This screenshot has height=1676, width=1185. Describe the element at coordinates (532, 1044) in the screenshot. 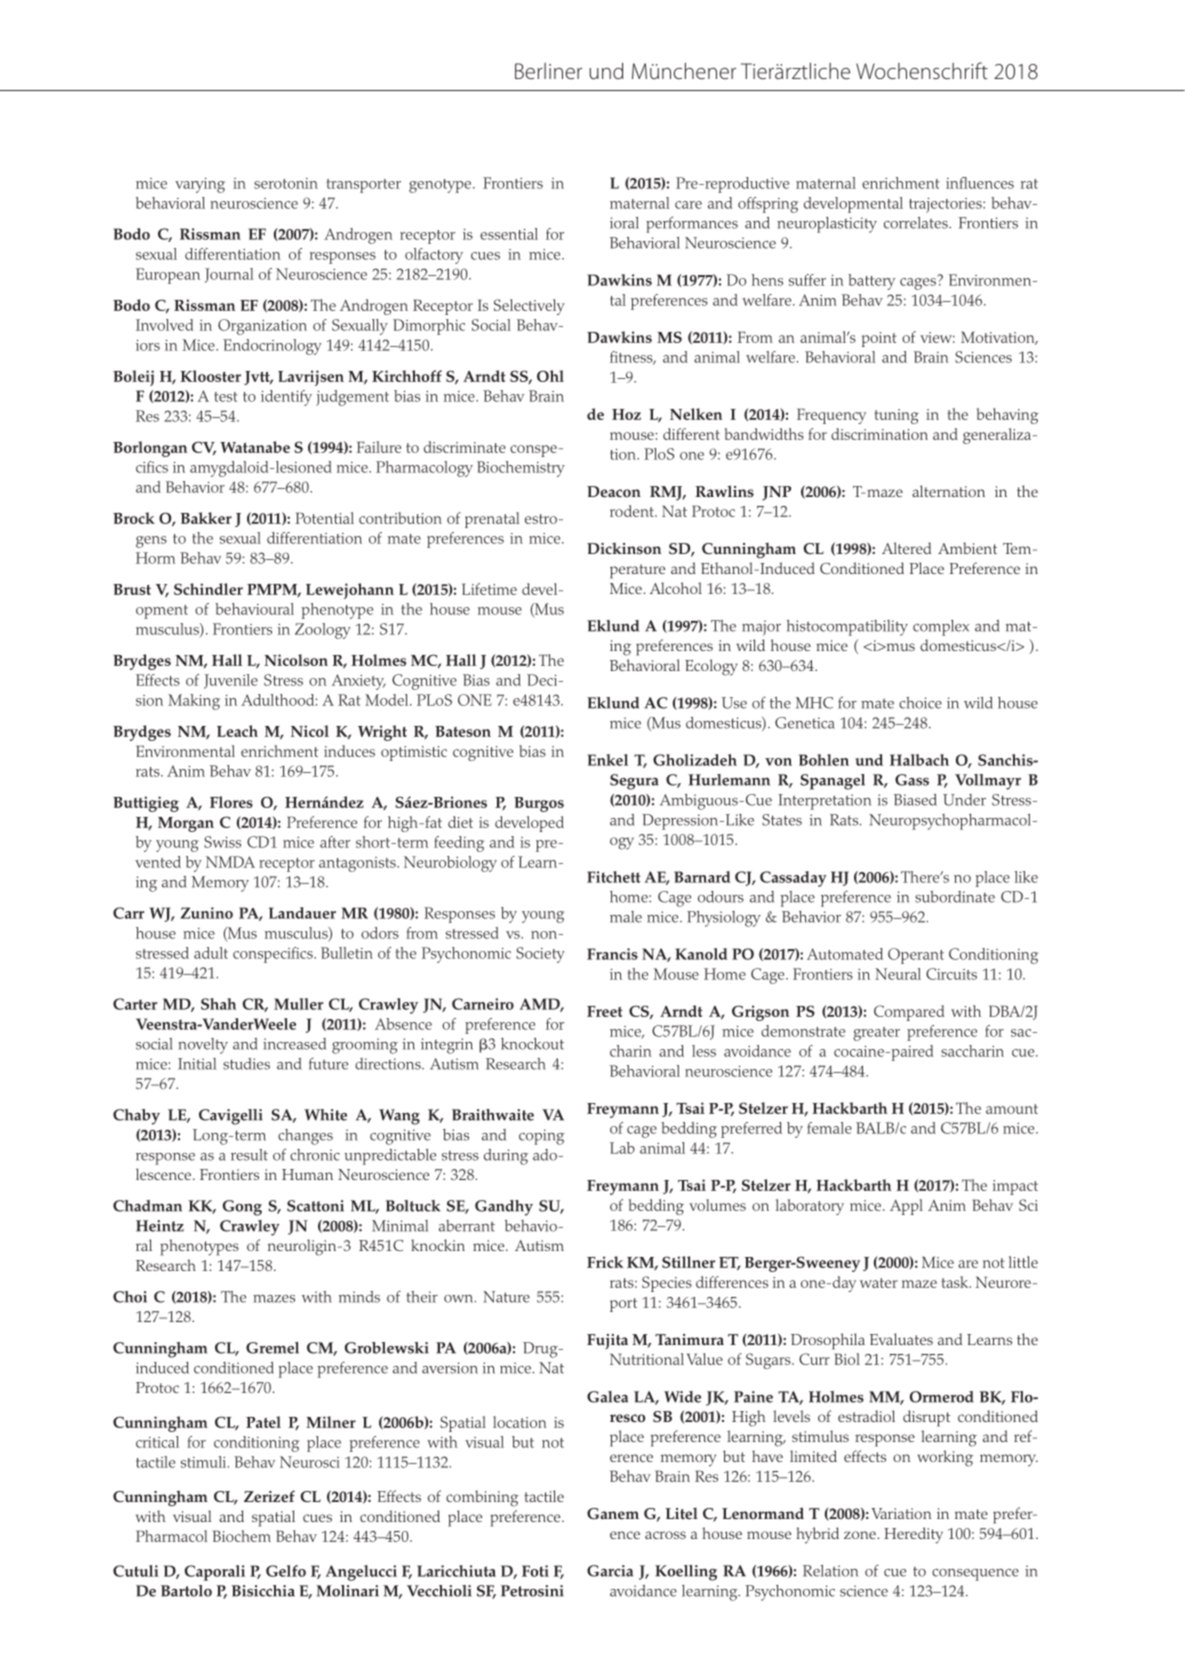

I see `knockout` at that location.
